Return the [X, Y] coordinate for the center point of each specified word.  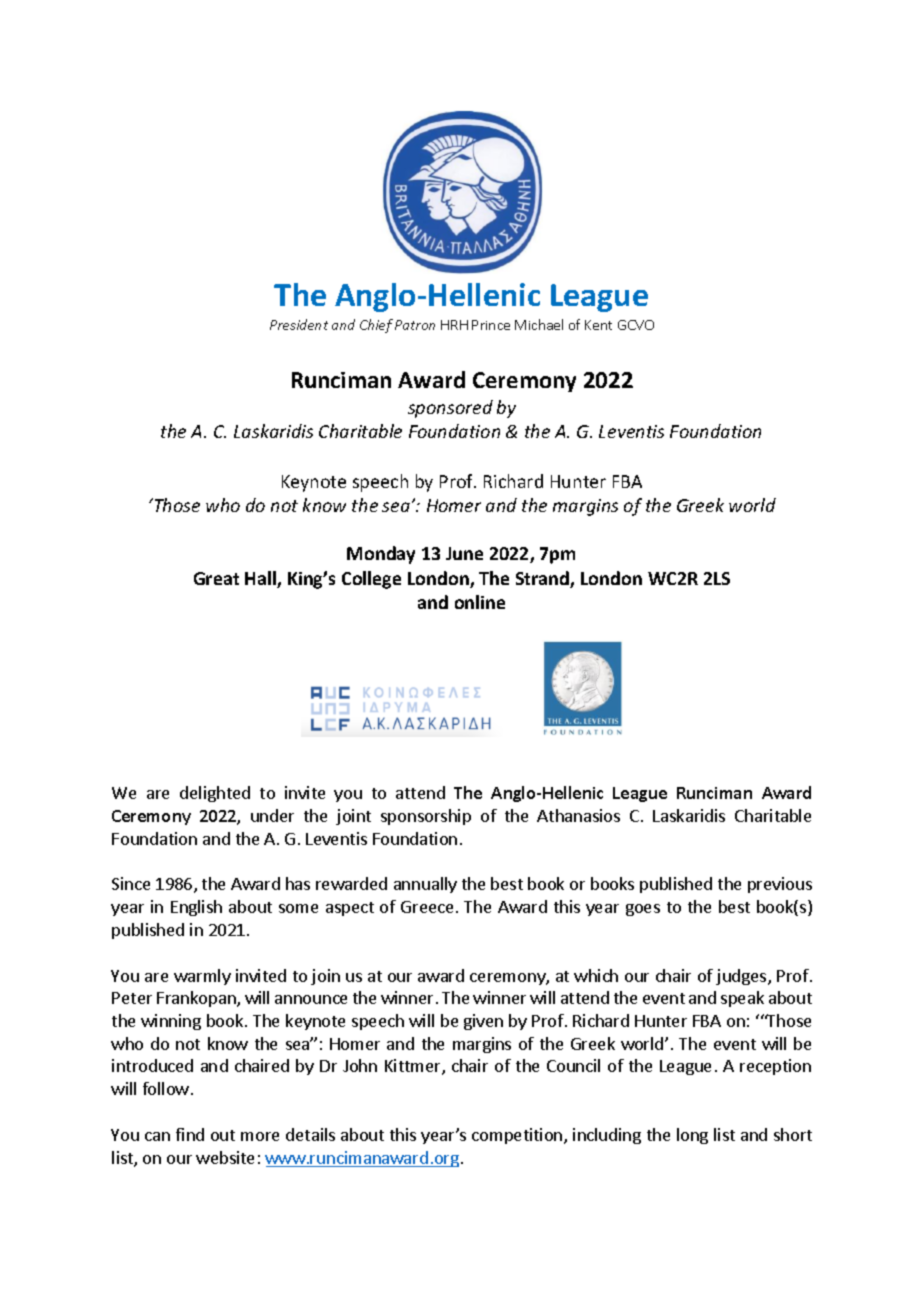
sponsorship [426, 817]
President [299, 324]
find [190, 1134]
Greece [427, 907]
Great [216, 578]
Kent [598, 325]
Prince [491, 325]
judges [742, 977]
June [464, 553]
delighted [215, 794]
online [480, 602]
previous [780, 885]
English [196, 908]
